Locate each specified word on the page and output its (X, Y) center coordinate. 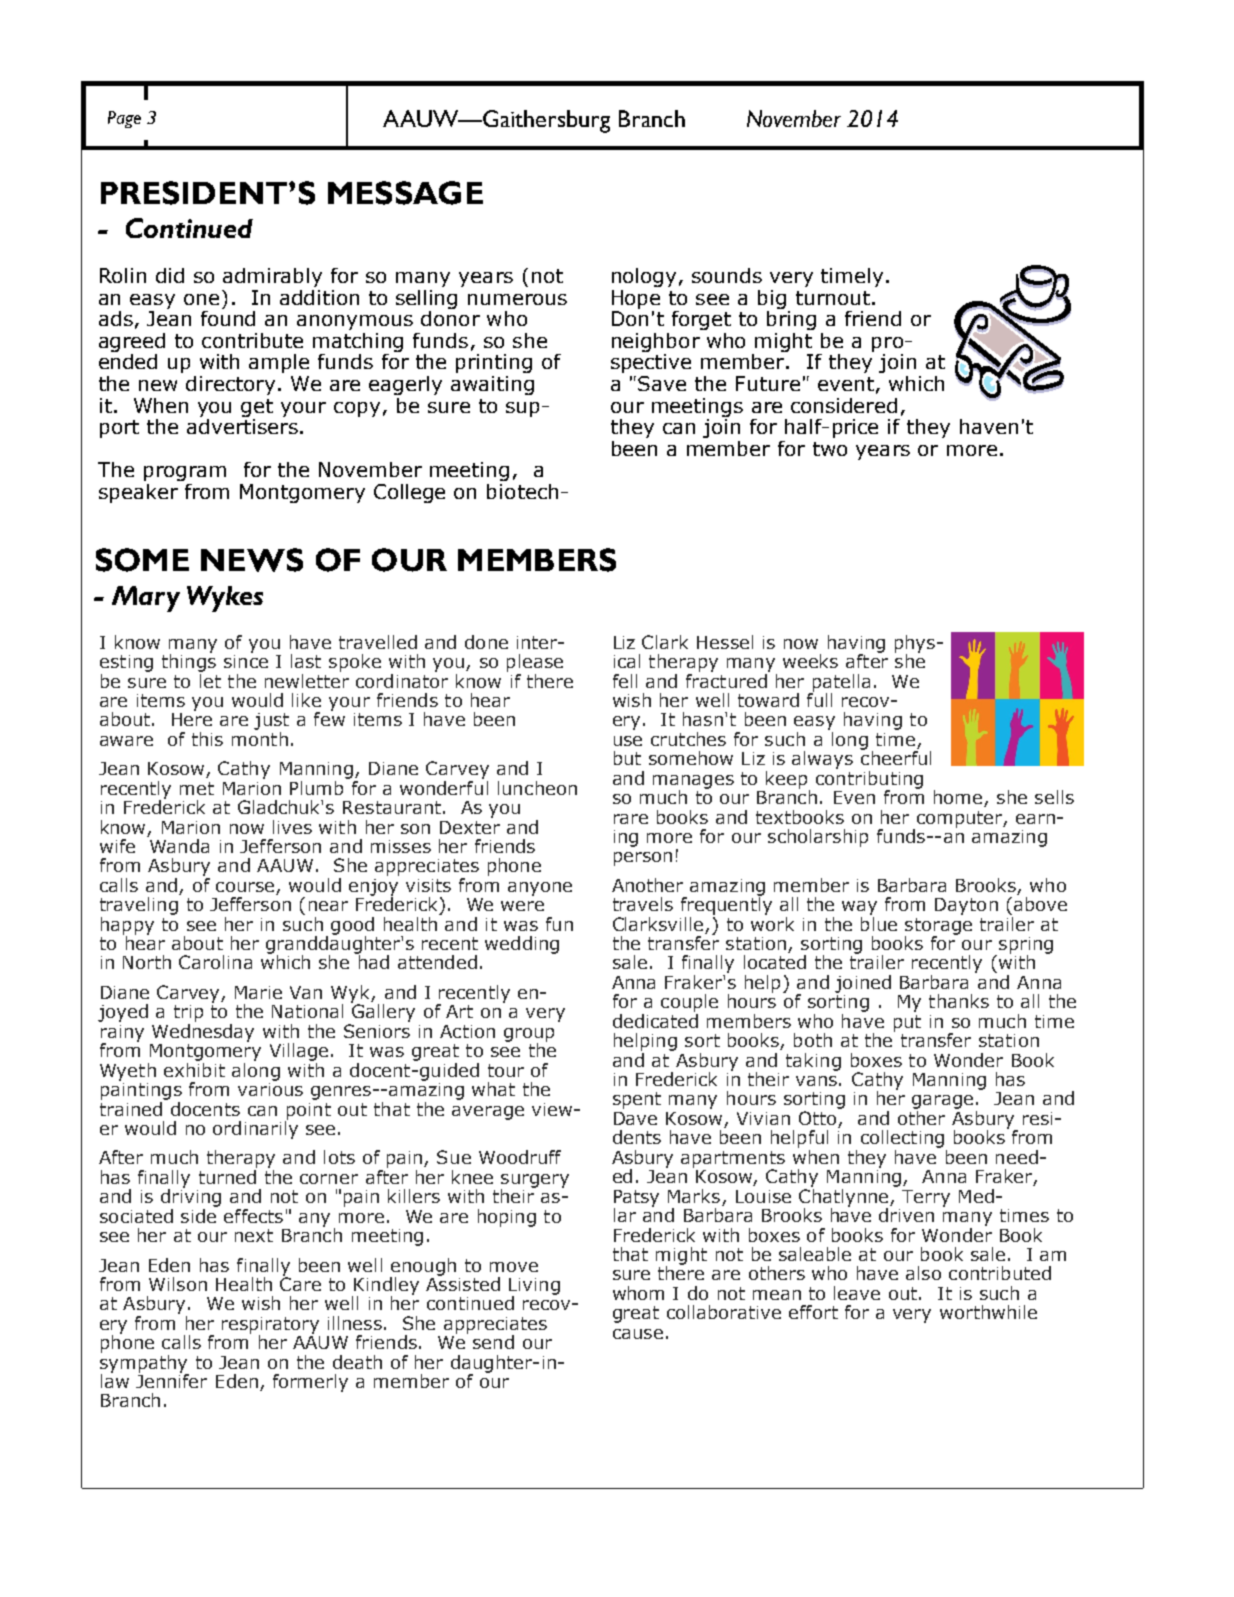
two (830, 449)
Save (662, 383)
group (529, 1036)
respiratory (270, 1326)
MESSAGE (405, 193)
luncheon (537, 788)
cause (638, 1334)
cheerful (896, 757)
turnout (833, 298)
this (207, 739)
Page (124, 119)
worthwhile (988, 1312)
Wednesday (203, 1031)
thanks (959, 1001)
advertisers (242, 425)
